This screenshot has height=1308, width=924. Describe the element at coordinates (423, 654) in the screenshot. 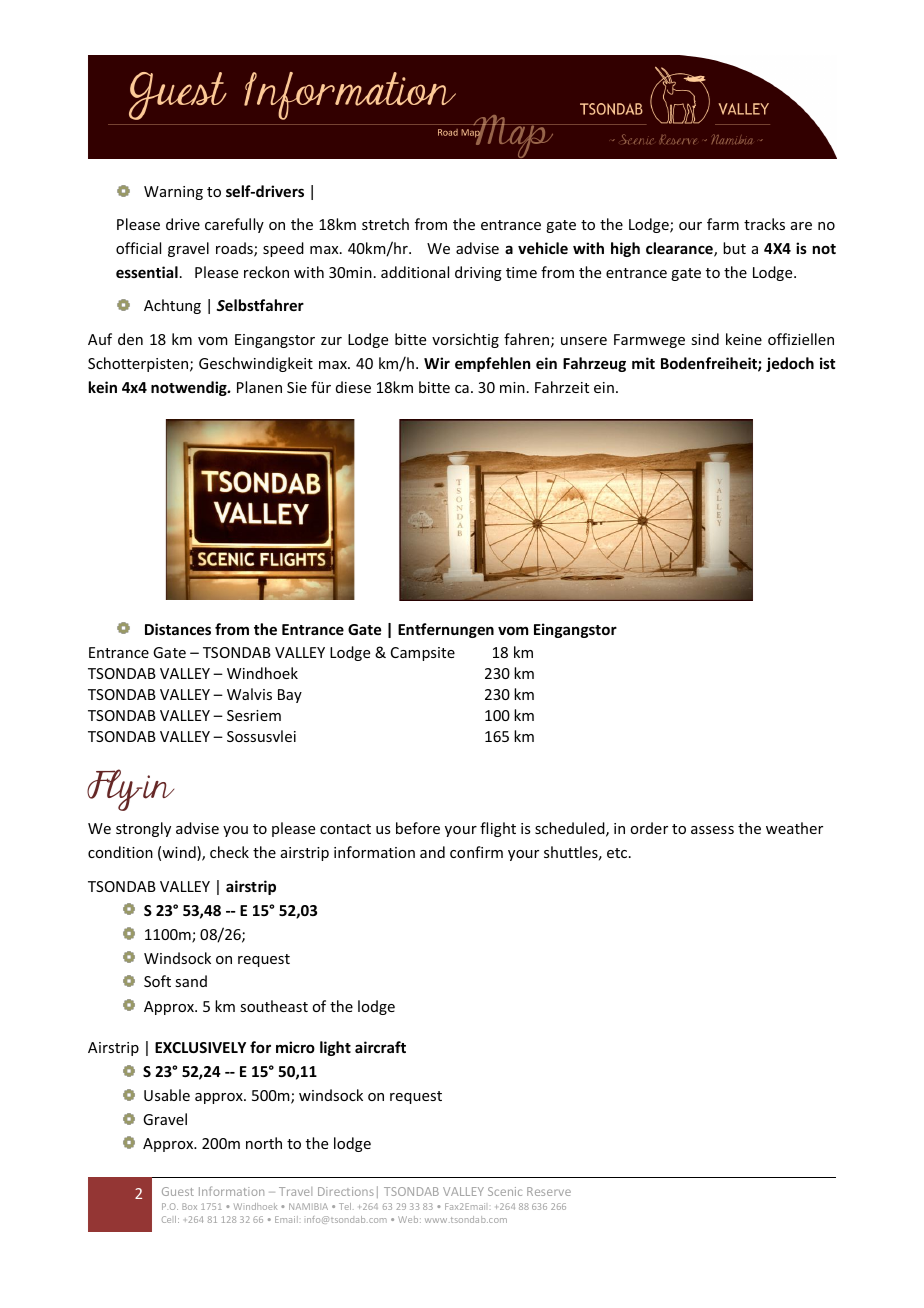

I see `Campsite` at that location.
